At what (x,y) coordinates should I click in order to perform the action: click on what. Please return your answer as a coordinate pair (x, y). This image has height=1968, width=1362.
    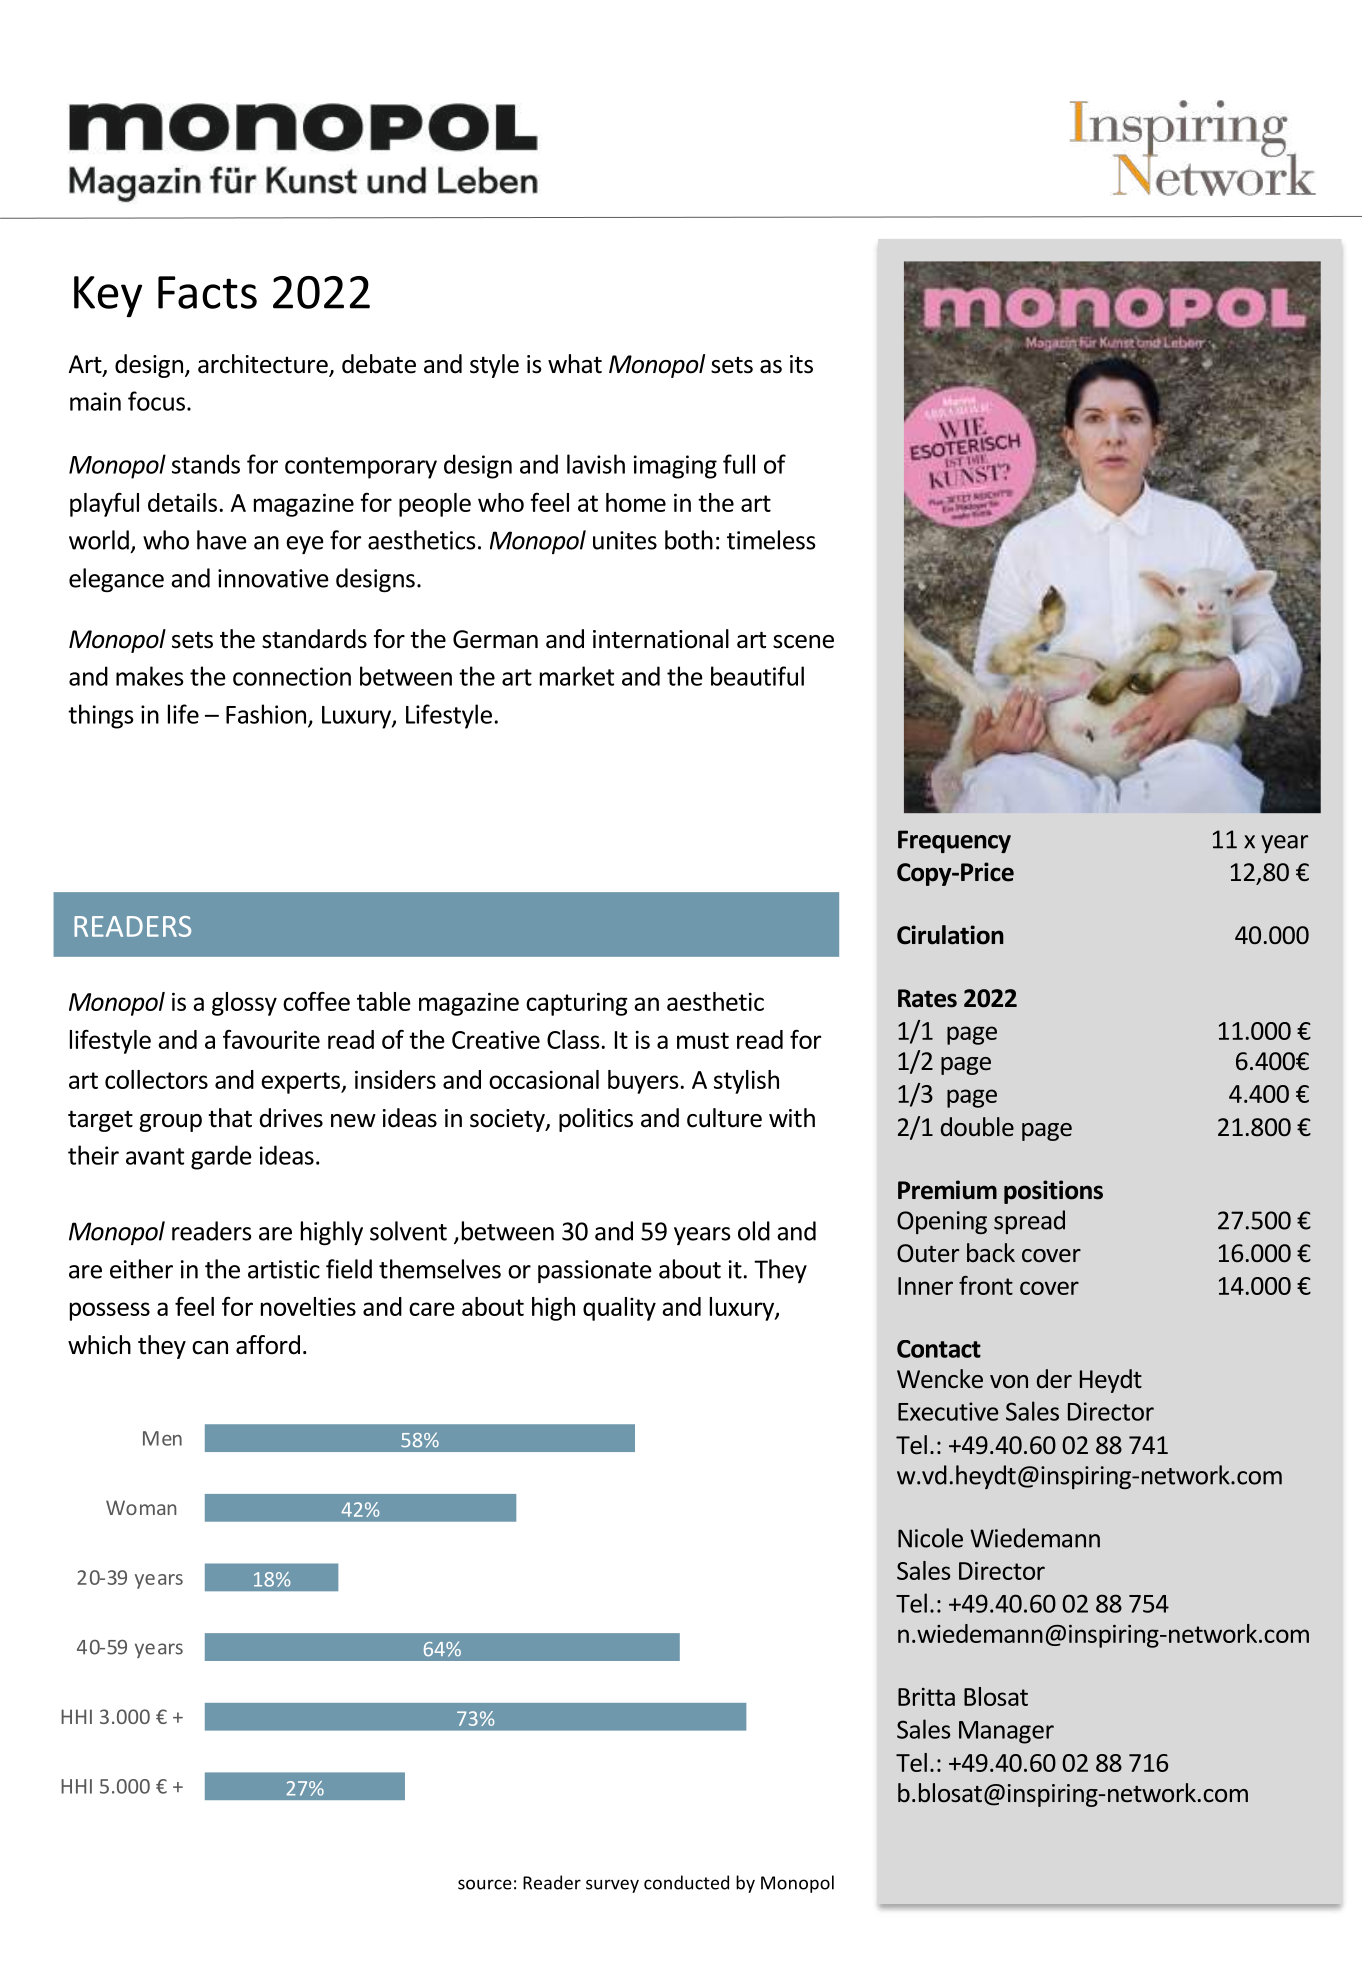
    Looking at the image, I should click on (575, 364).
